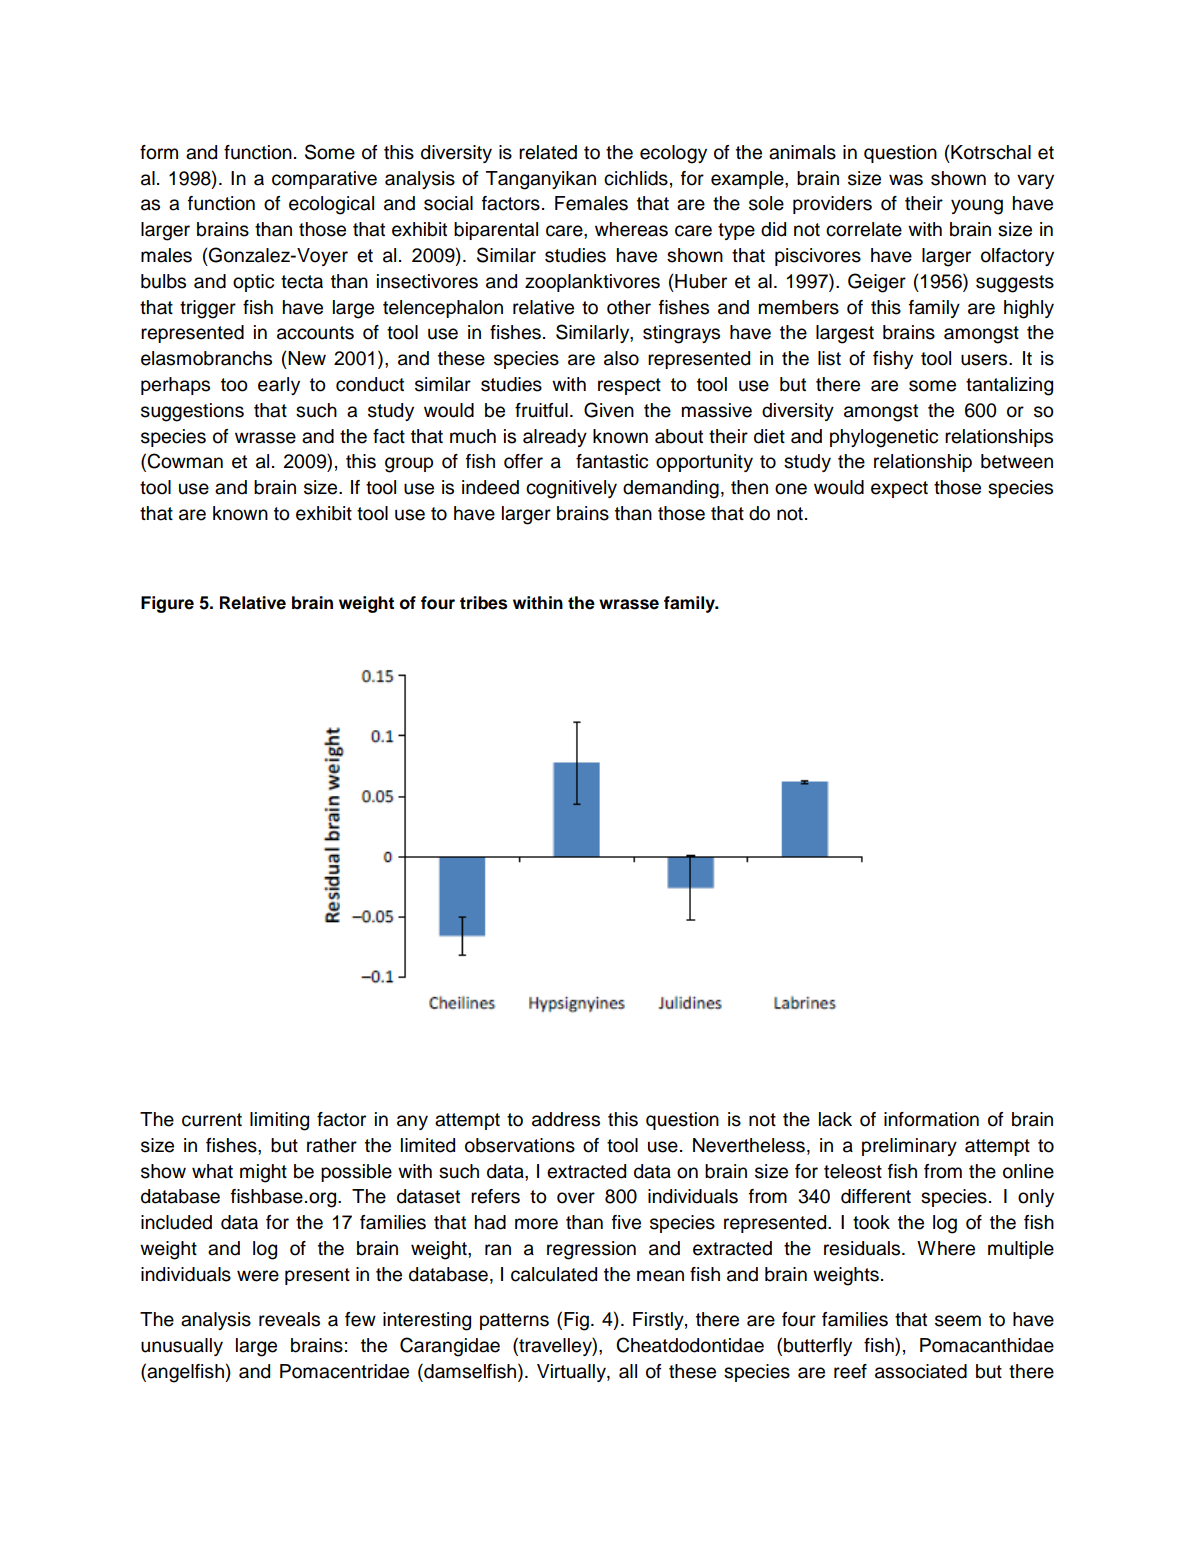 The width and height of the screenshot is (1195, 1546). What do you see at coordinates (289, 1319) in the screenshot?
I see `reveals` at bounding box center [289, 1319].
